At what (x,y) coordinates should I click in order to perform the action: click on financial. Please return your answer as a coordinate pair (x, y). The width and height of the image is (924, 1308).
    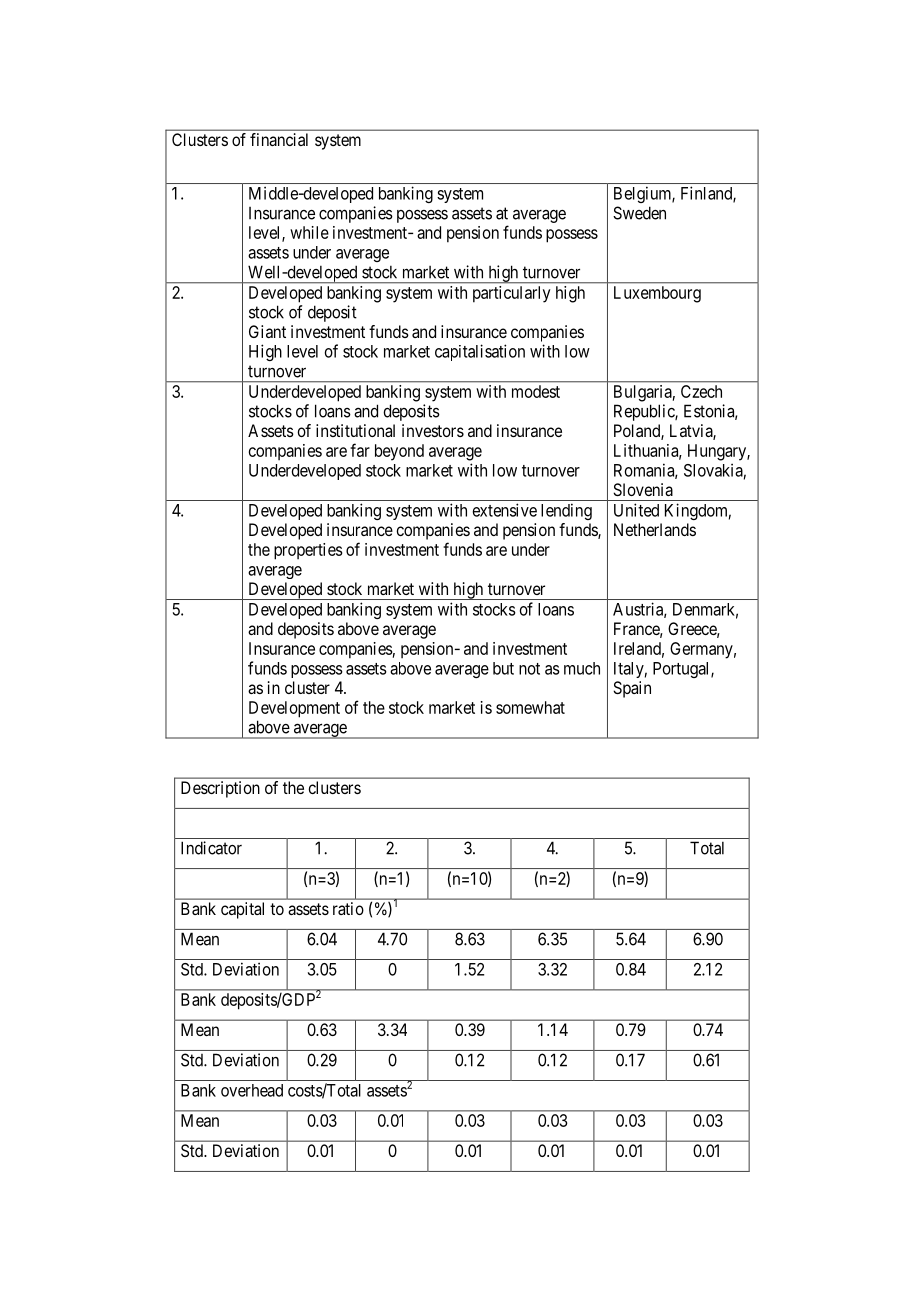
    Looking at the image, I should click on (279, 139).
